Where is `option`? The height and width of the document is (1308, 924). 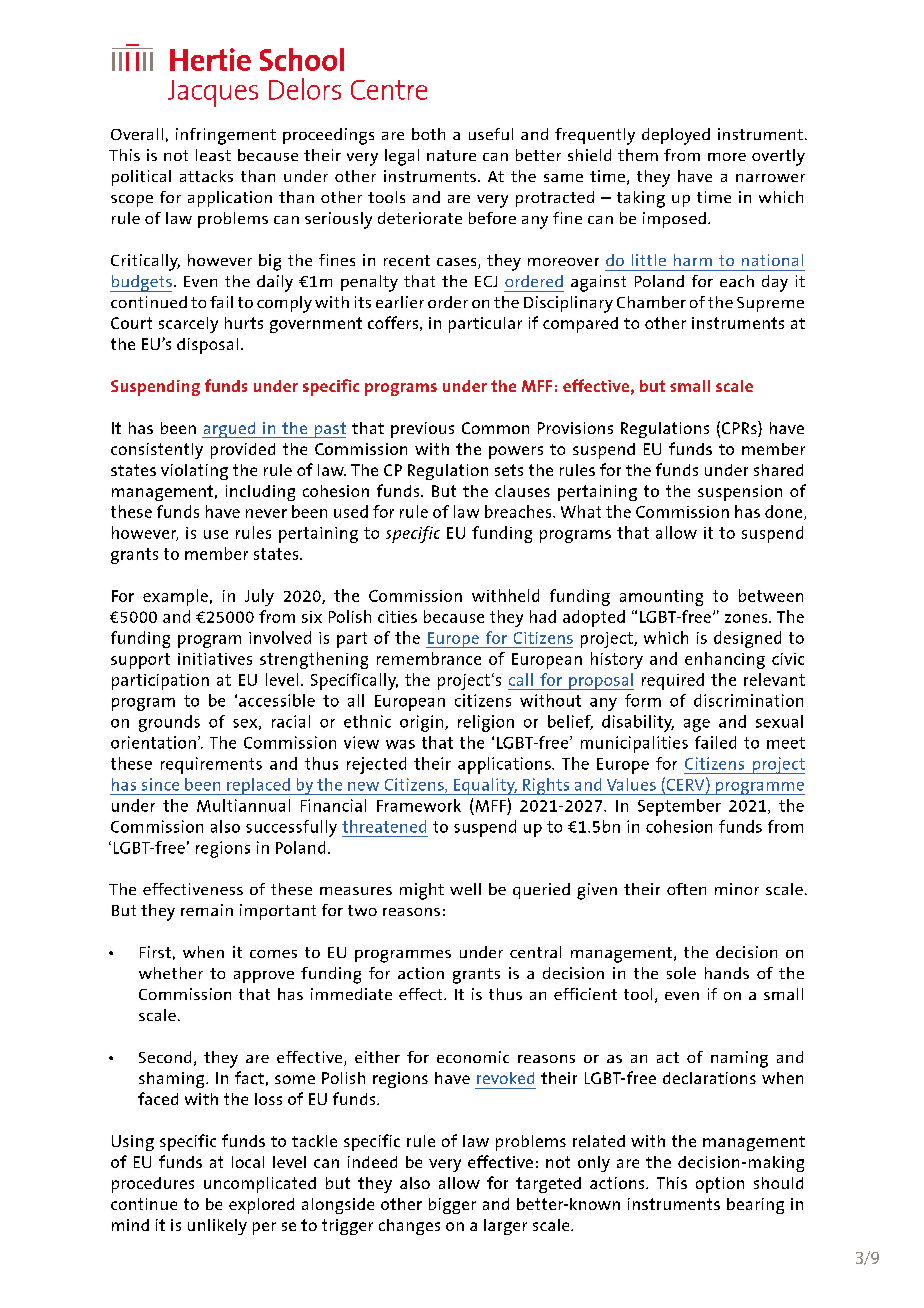
option is located at coordinates (720, 1185).
